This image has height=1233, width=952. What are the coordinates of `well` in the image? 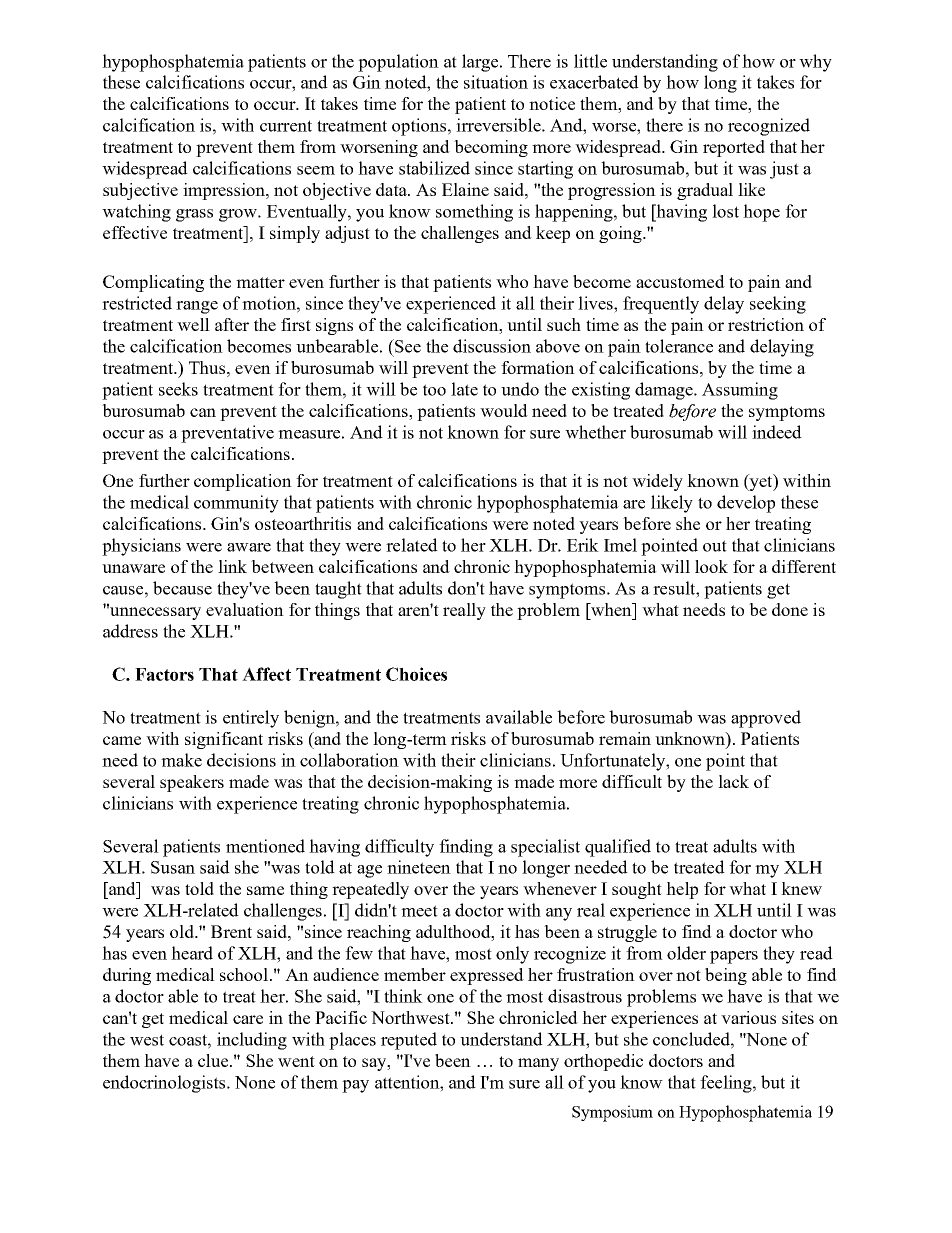 It's located at (193, 324).
